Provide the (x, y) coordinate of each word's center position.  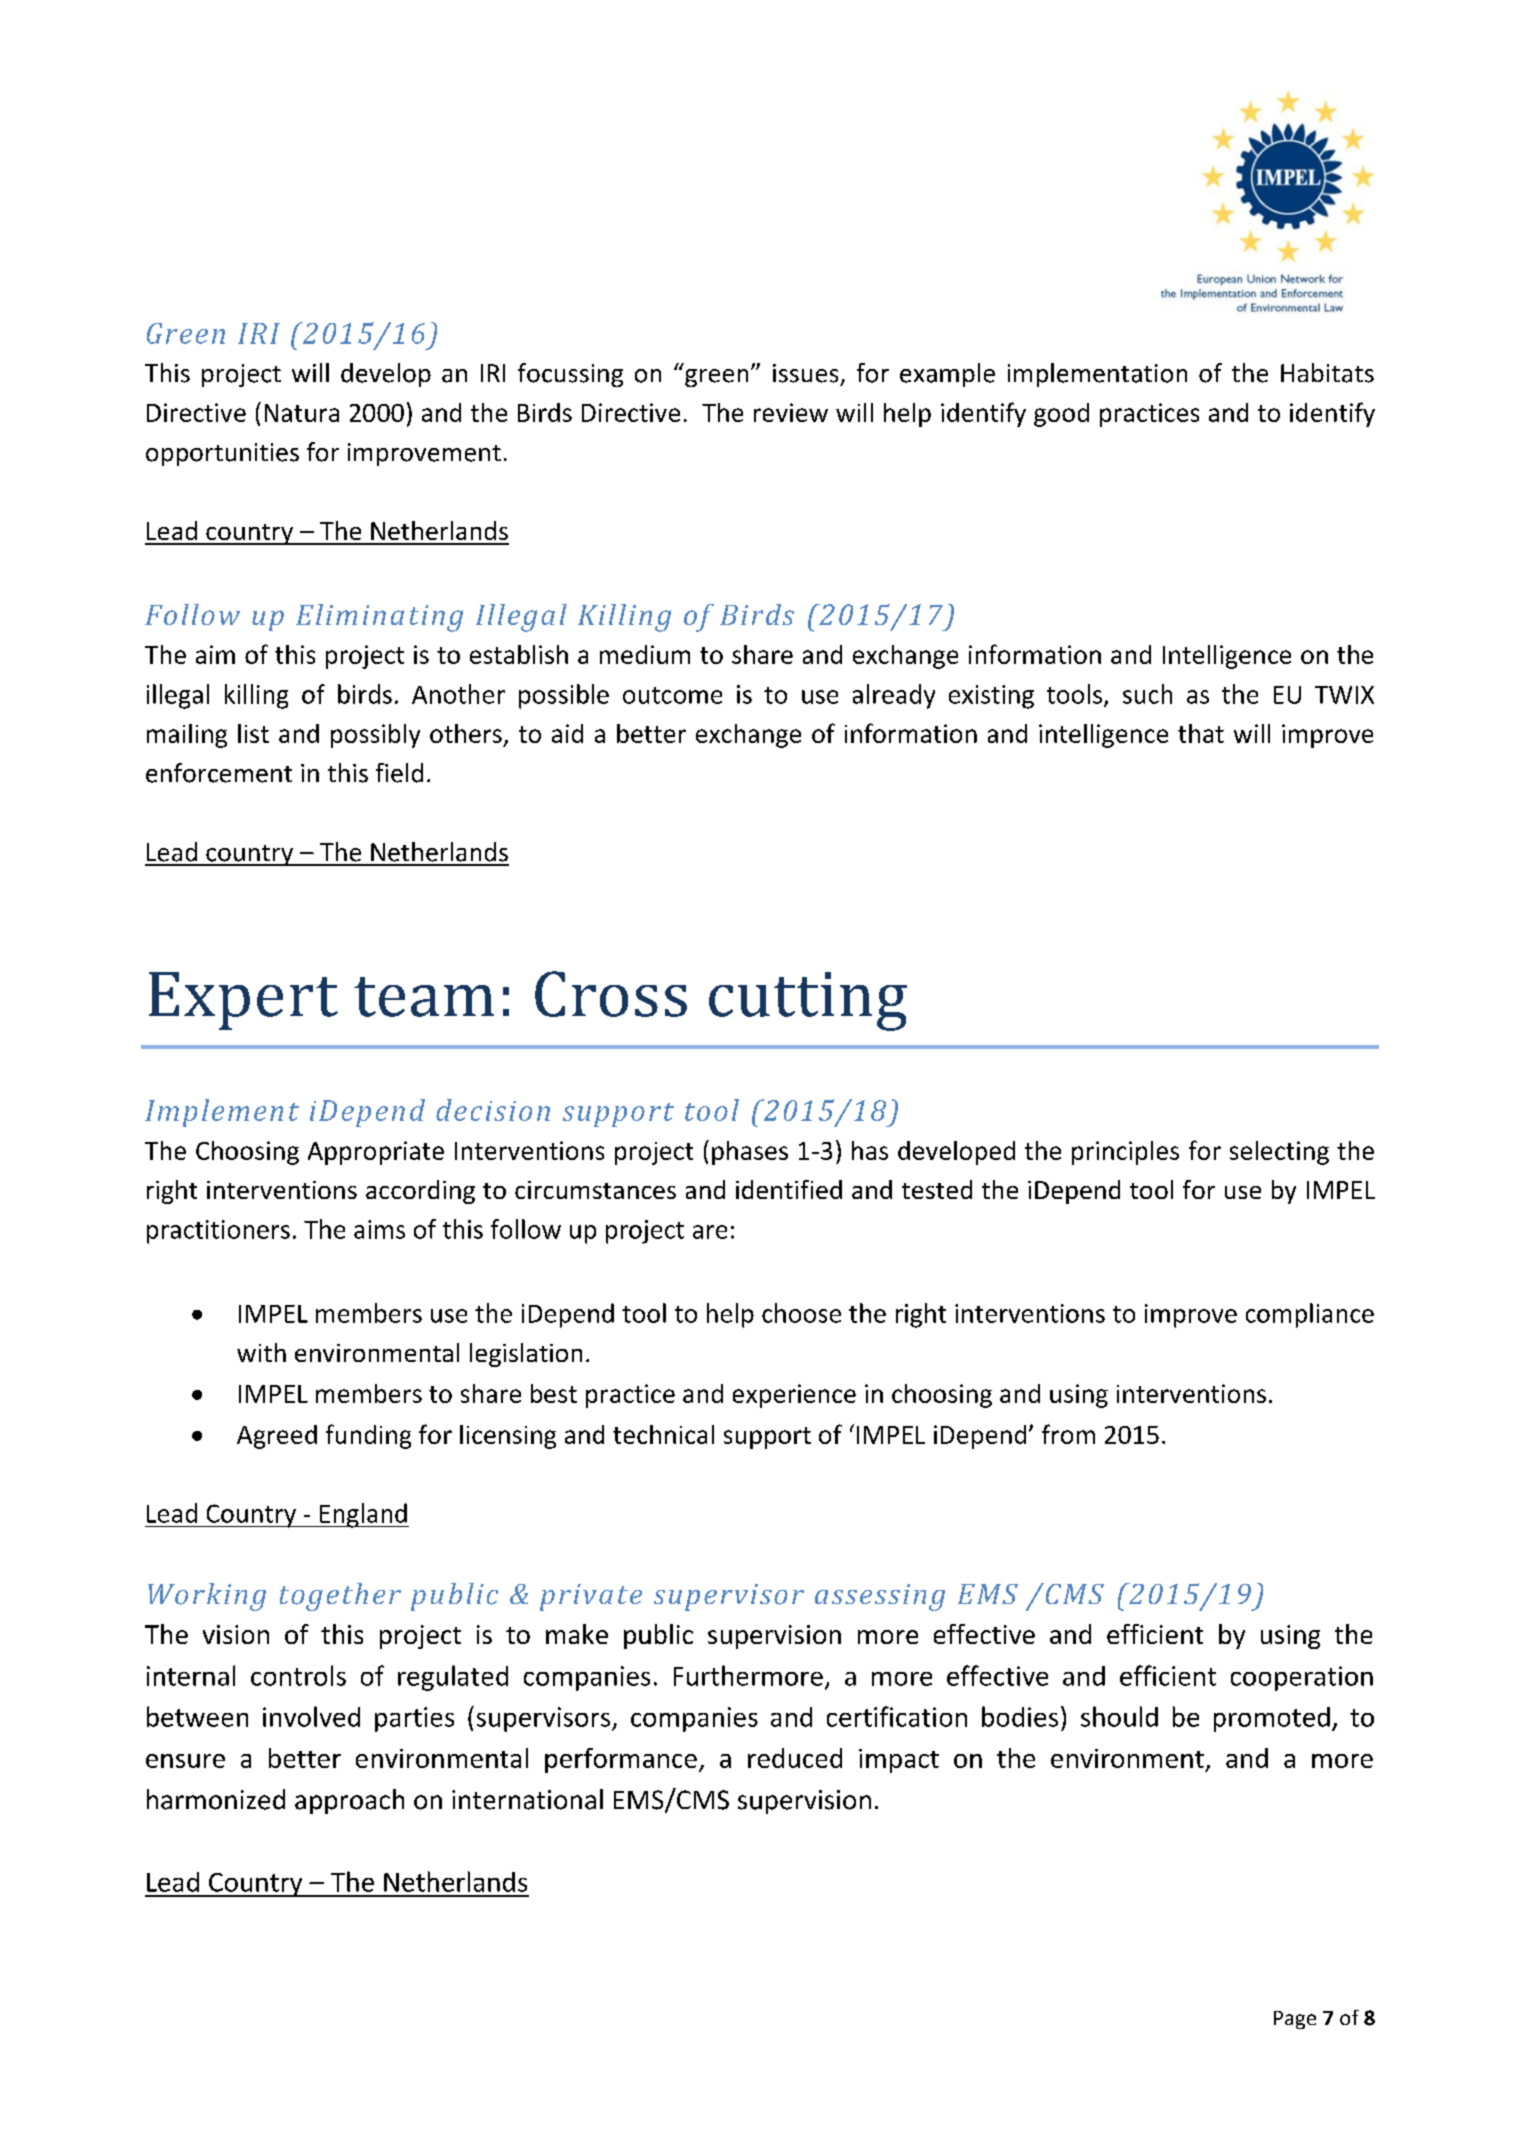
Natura (302, 413)
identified (789, 1189)
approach (349, 1801)
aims (379, 1229)
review (791, 412)
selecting (1279, 1153)
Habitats (1327, 373)
